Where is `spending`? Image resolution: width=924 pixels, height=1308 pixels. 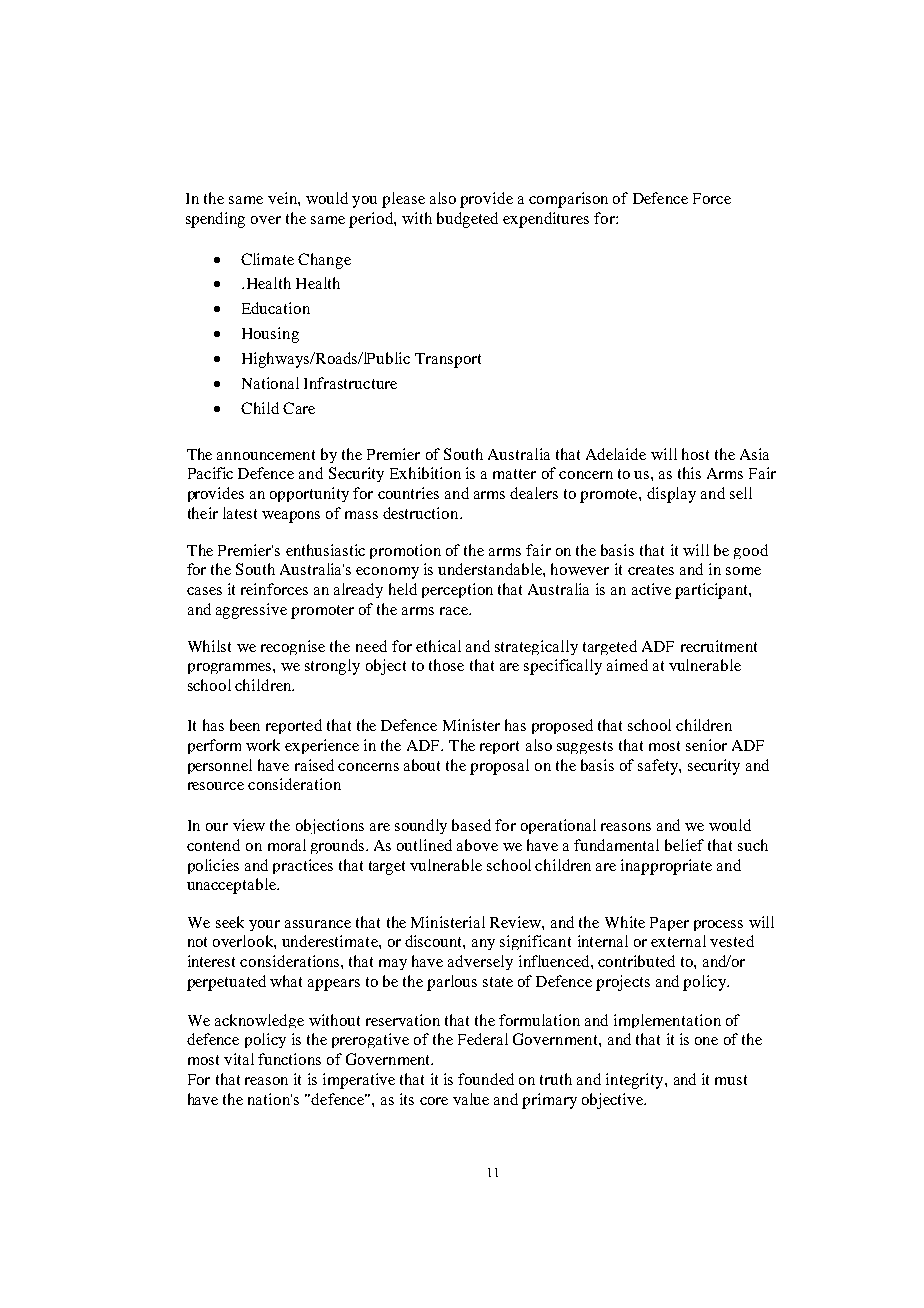
spending is located at coordinates (215, 220).
